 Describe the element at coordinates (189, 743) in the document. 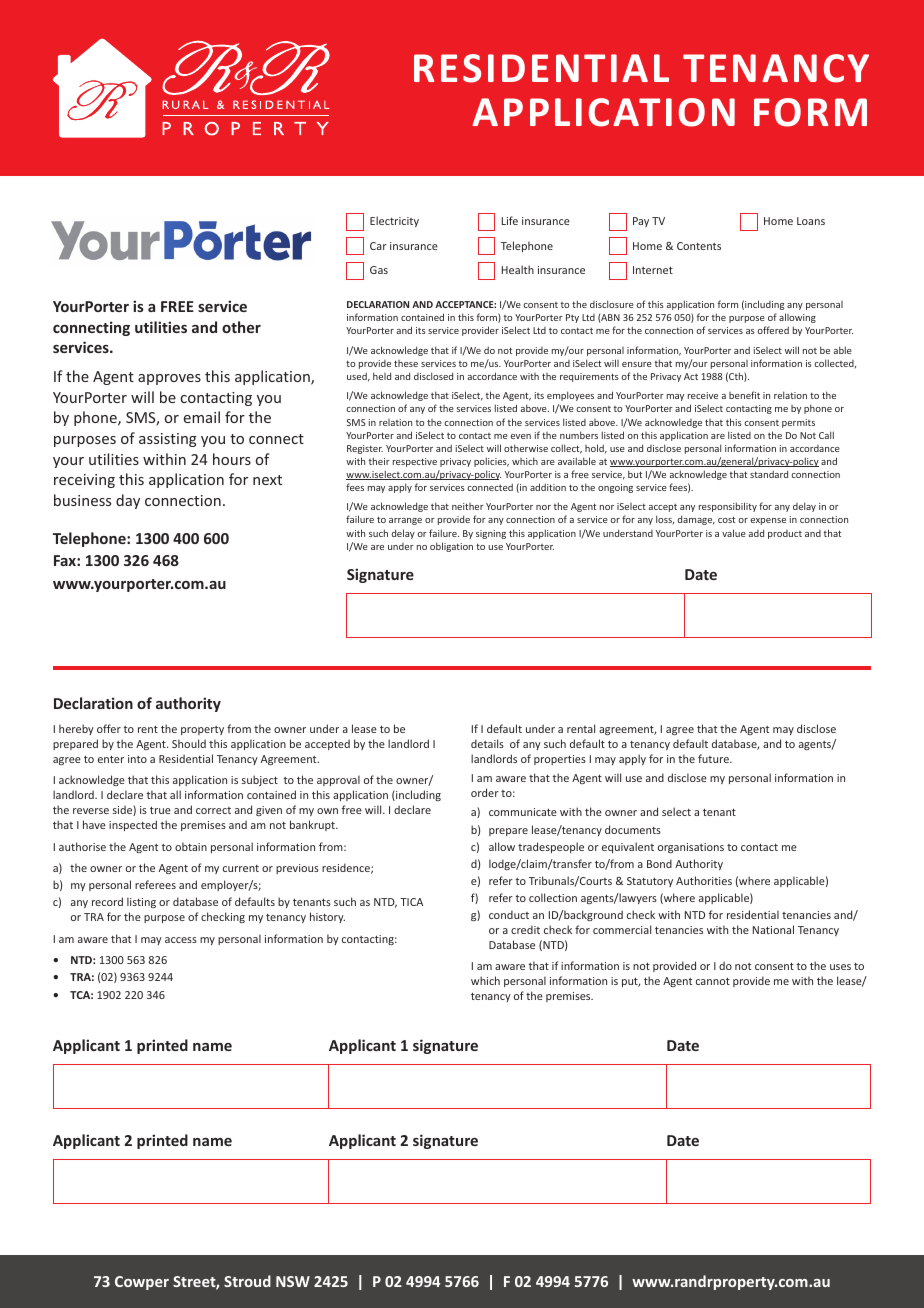

I see `Should` at that location.
